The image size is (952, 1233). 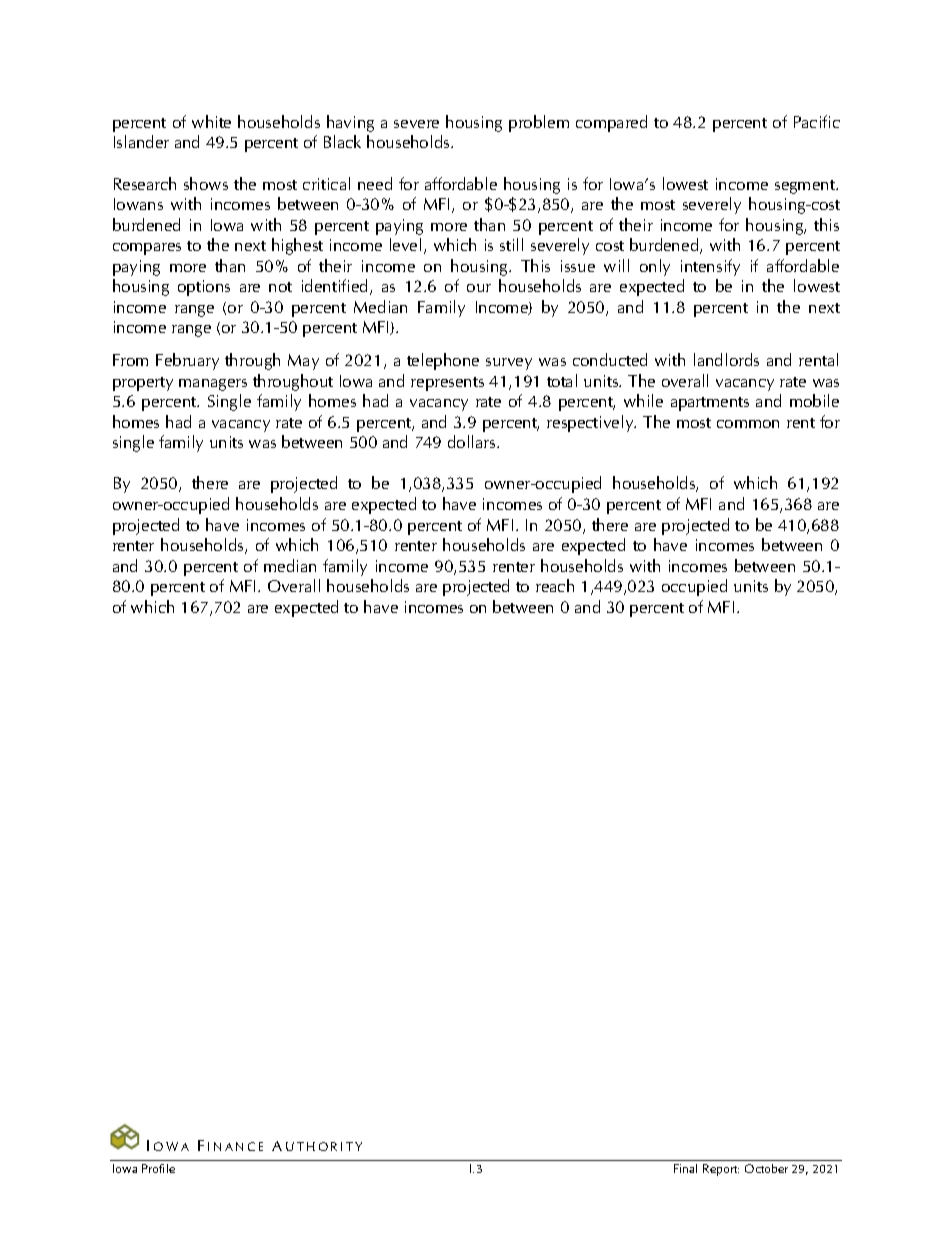 What do you see at coordinates (766, 1168) in the screenshot?
I see `October` at bounding box center [766, 1168].
